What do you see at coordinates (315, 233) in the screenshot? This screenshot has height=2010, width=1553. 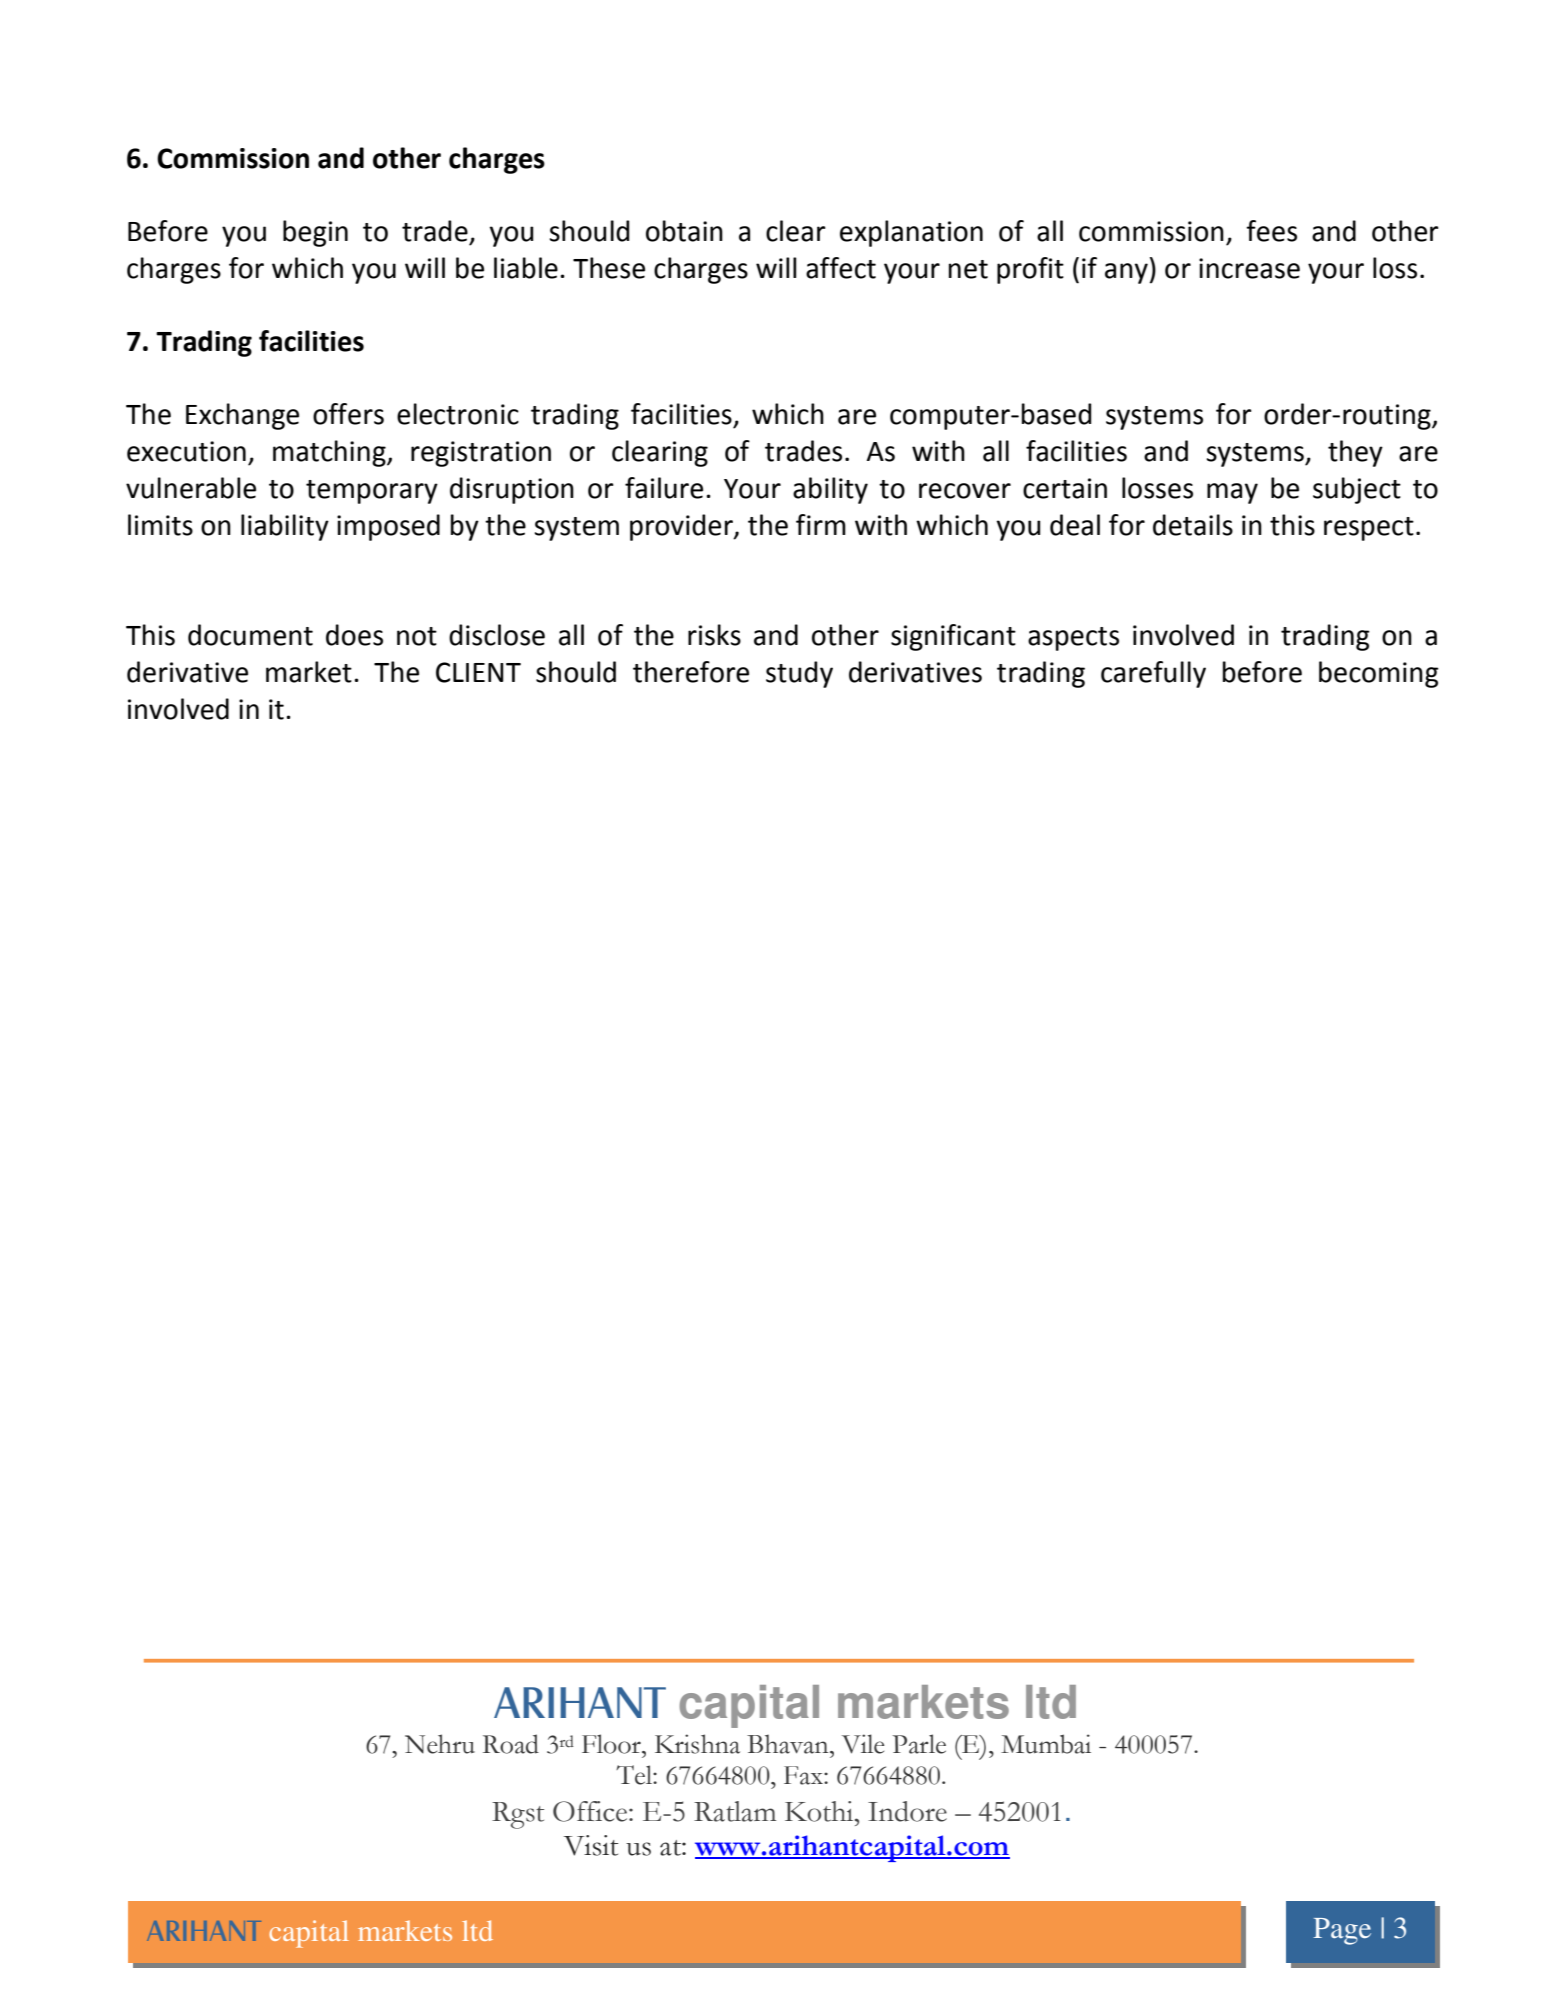 I see `begin` at bounding box center [315, 233].
